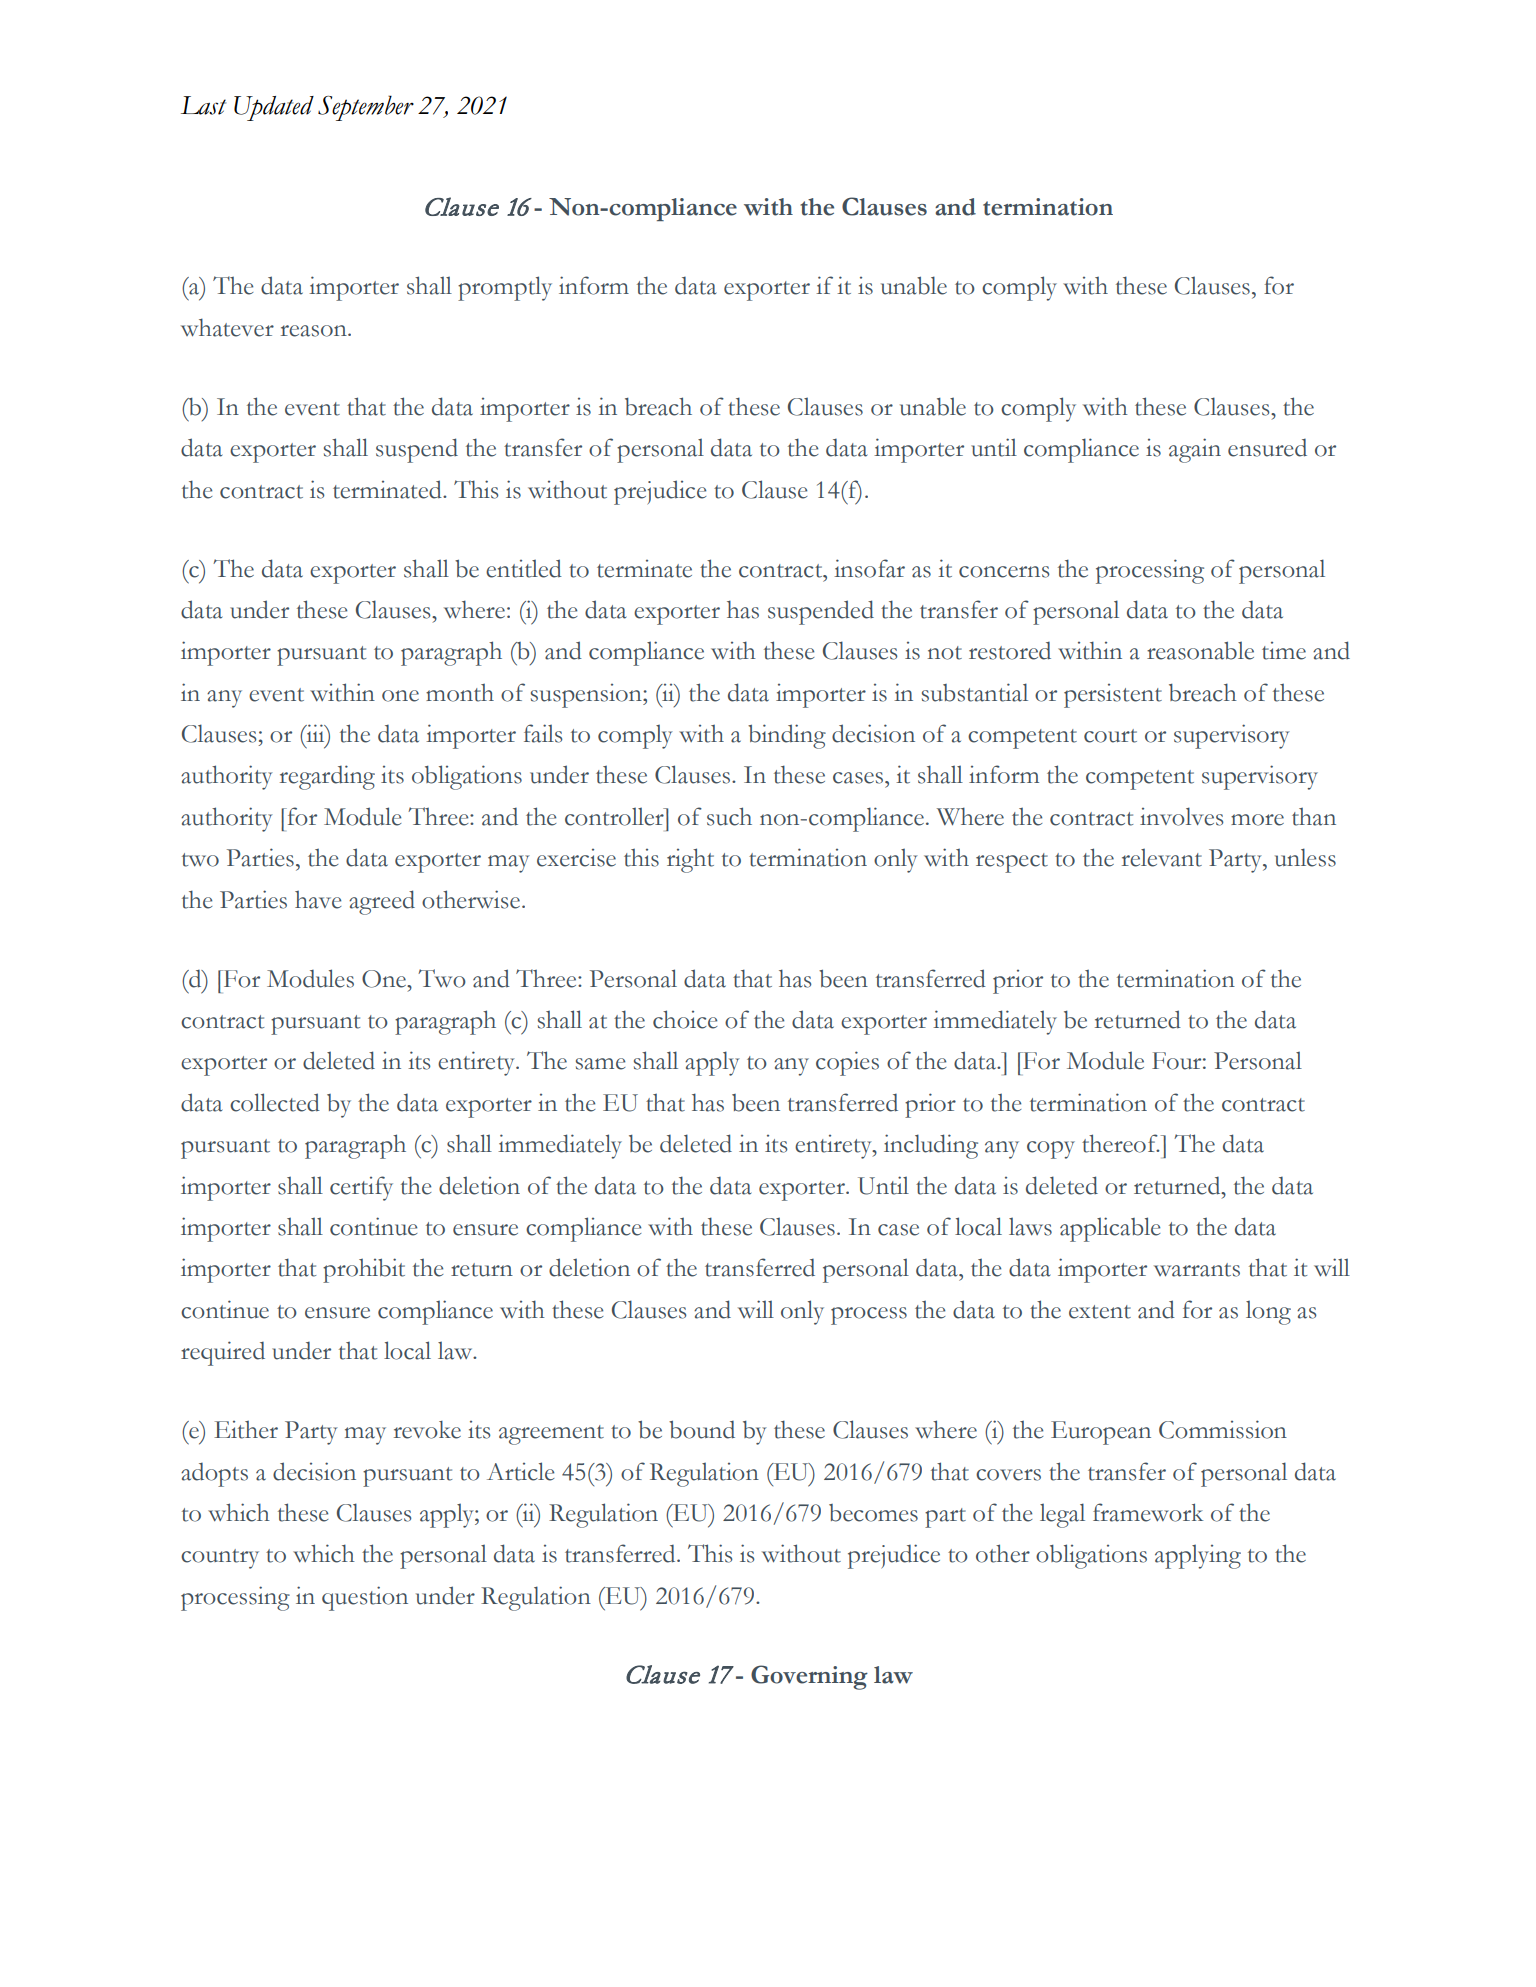 This screenshot has height=1987, width=1536. I want to click on September, so click(366, 108).
